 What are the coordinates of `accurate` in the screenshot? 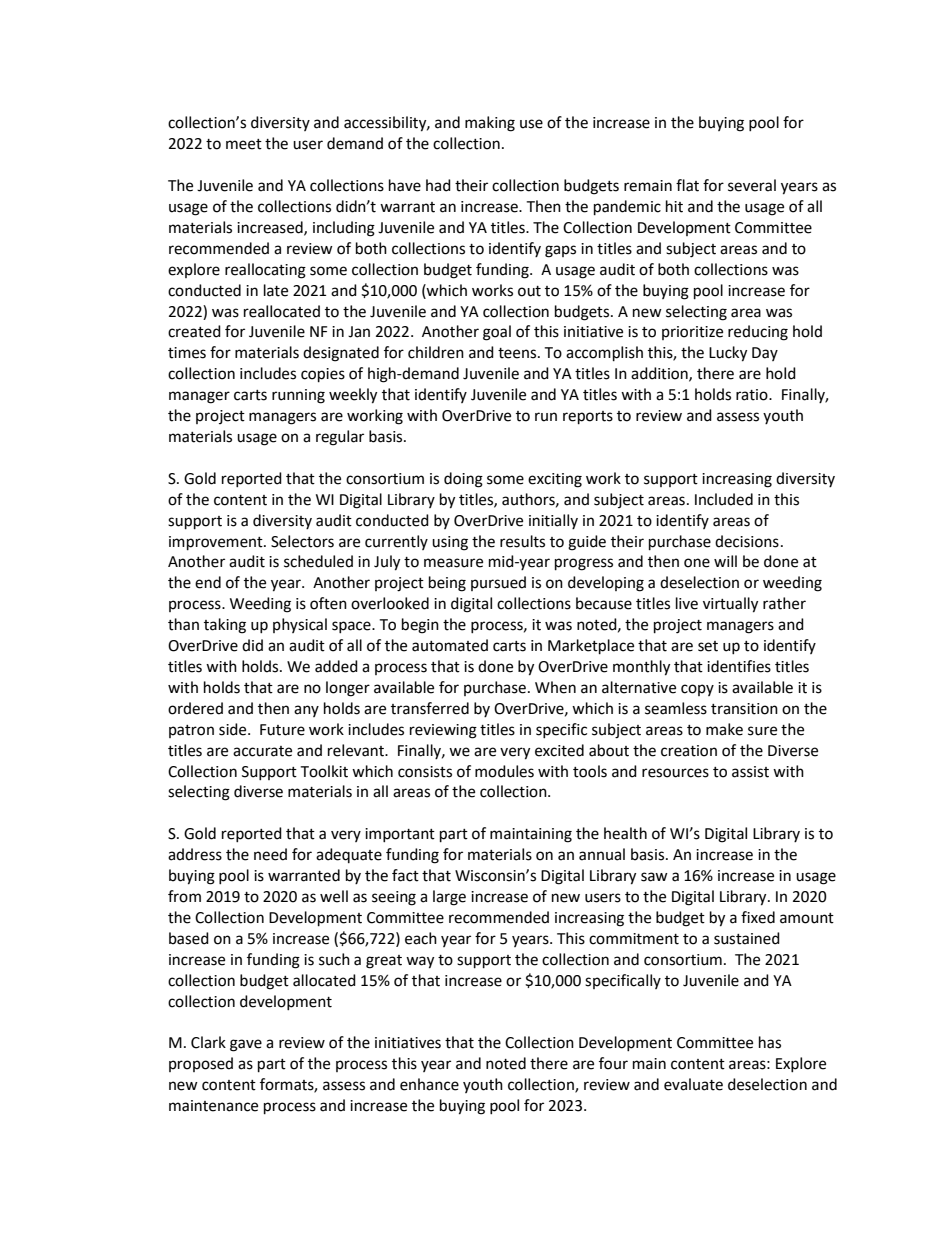 It's located at (262, 751).
